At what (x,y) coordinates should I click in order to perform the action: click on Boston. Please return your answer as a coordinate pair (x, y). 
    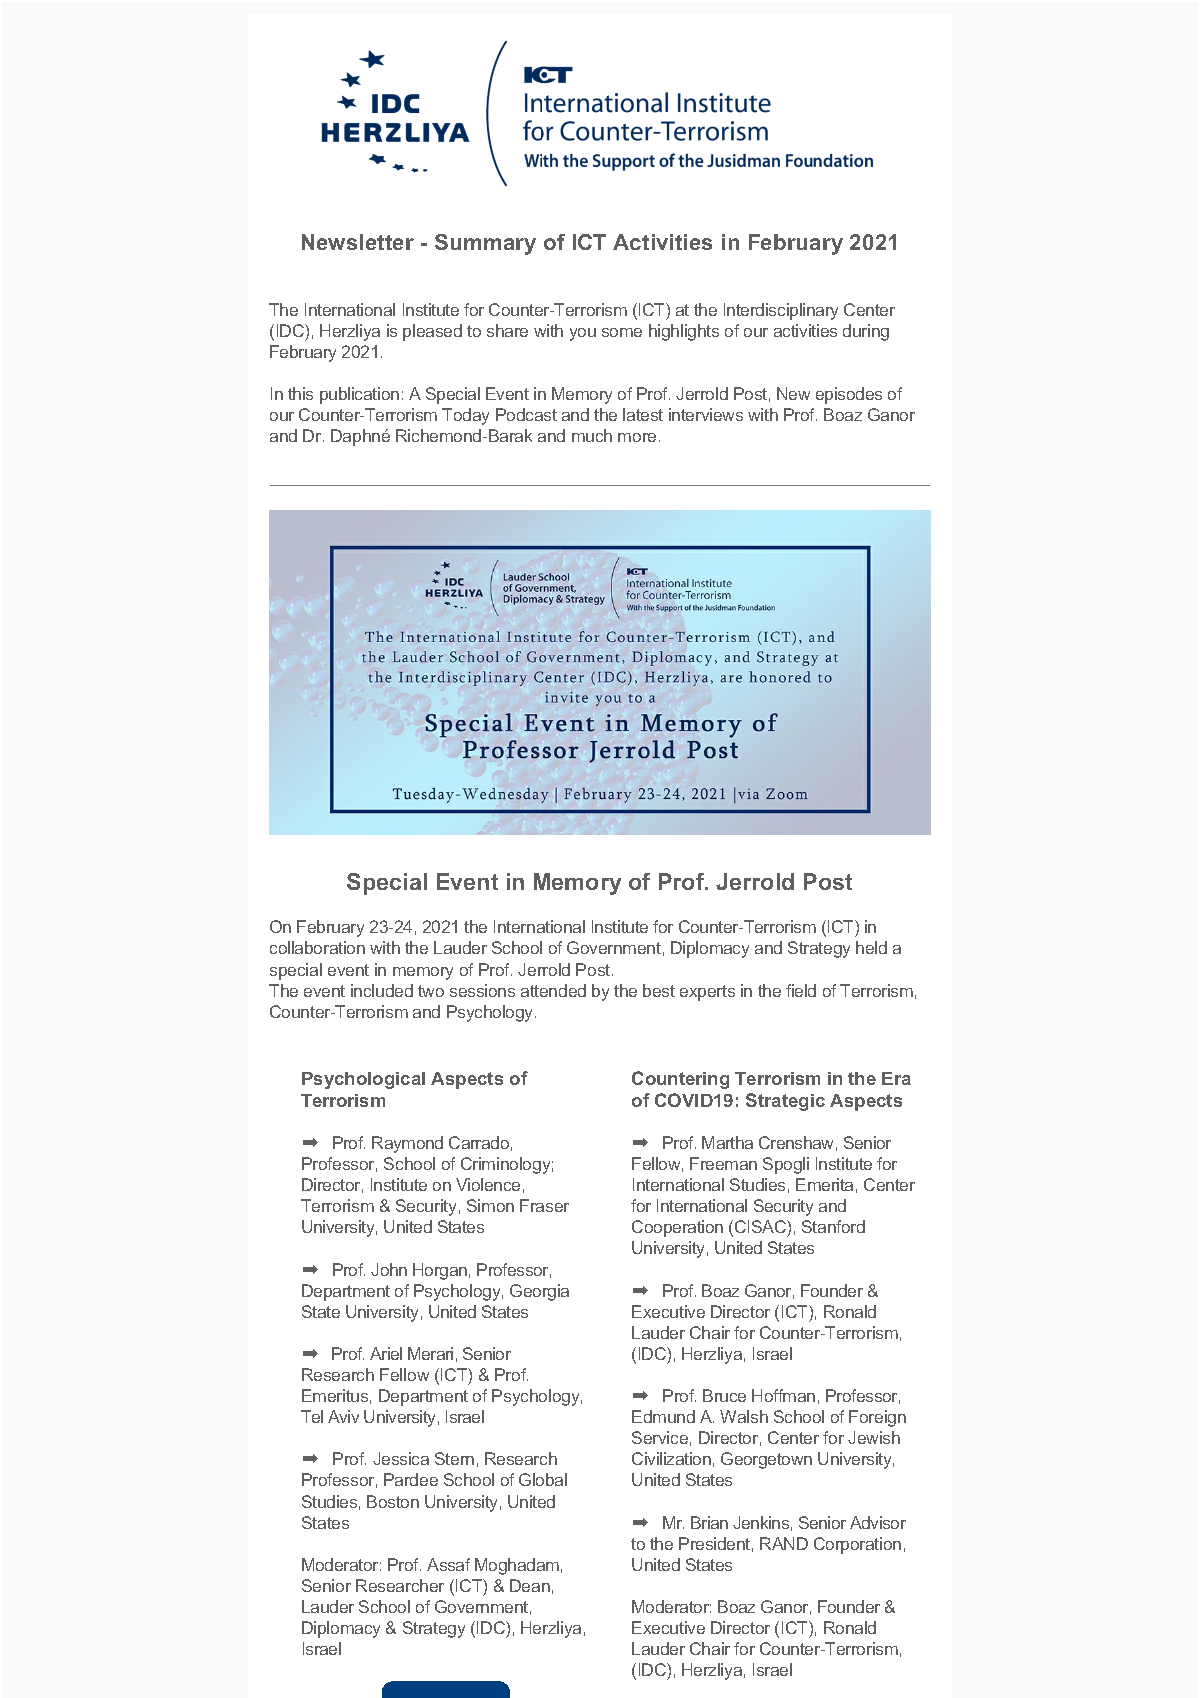
    Looking at the image, I should click on (393, 1501).
